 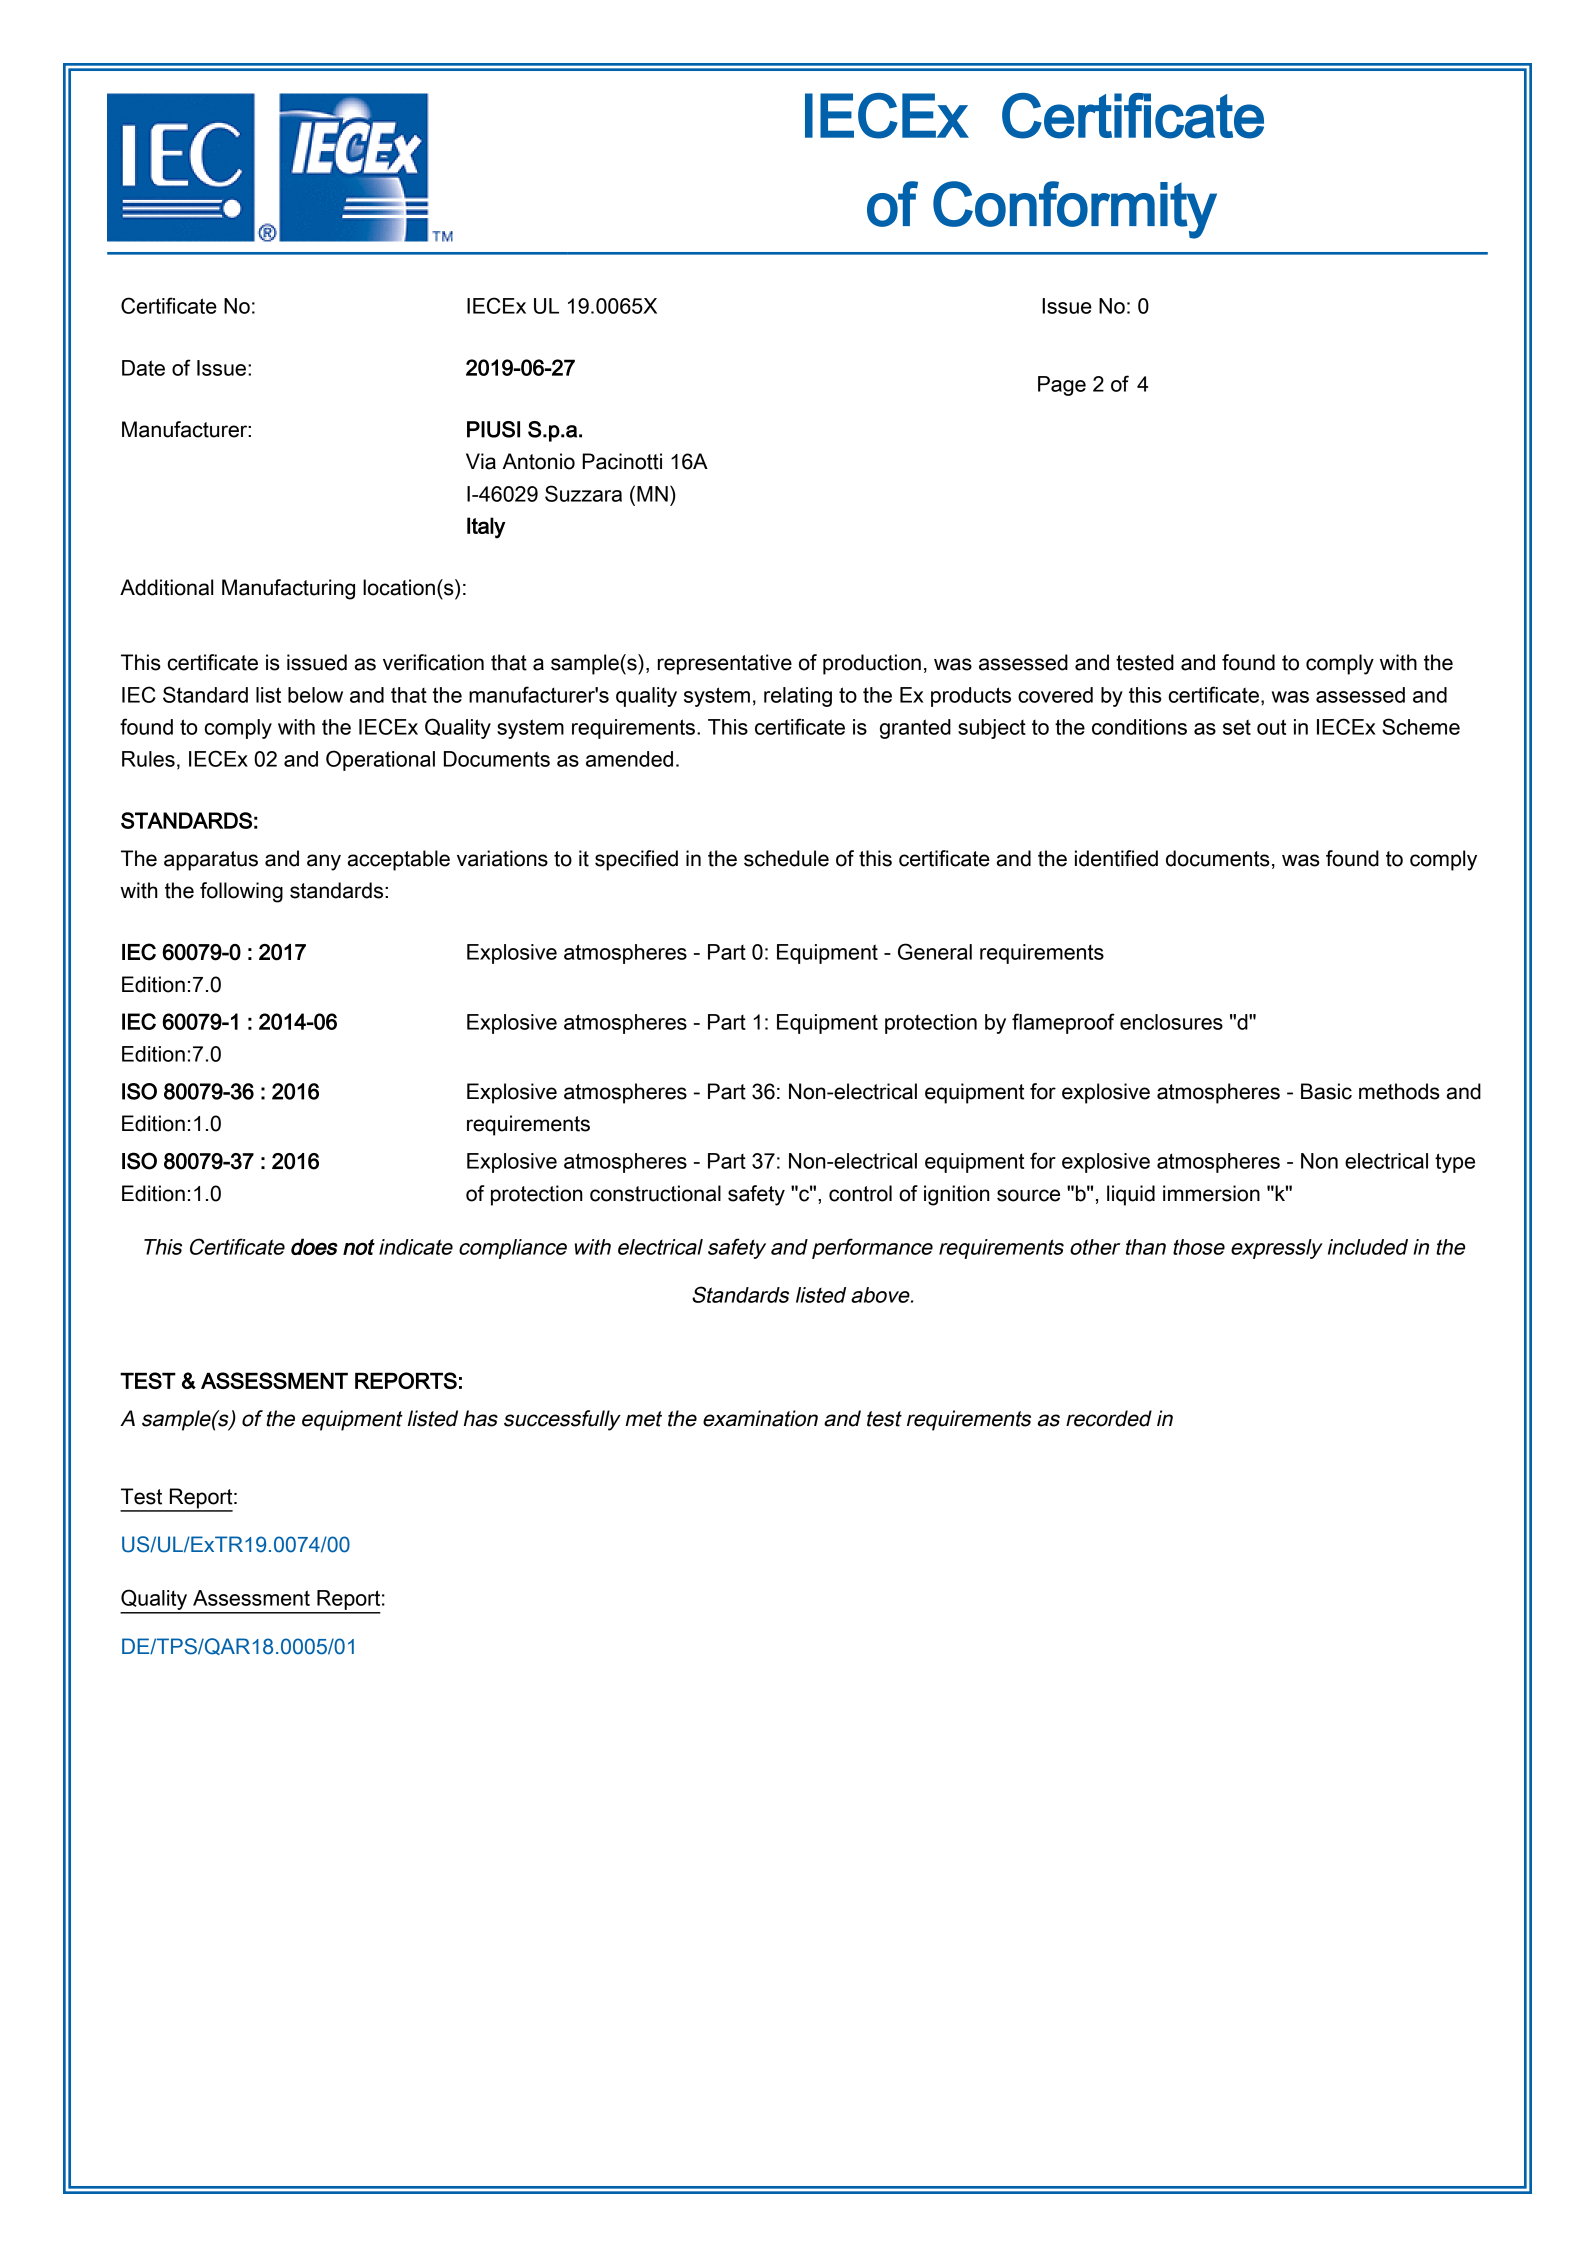 I want to click on below, so click(x=315, y=695).
